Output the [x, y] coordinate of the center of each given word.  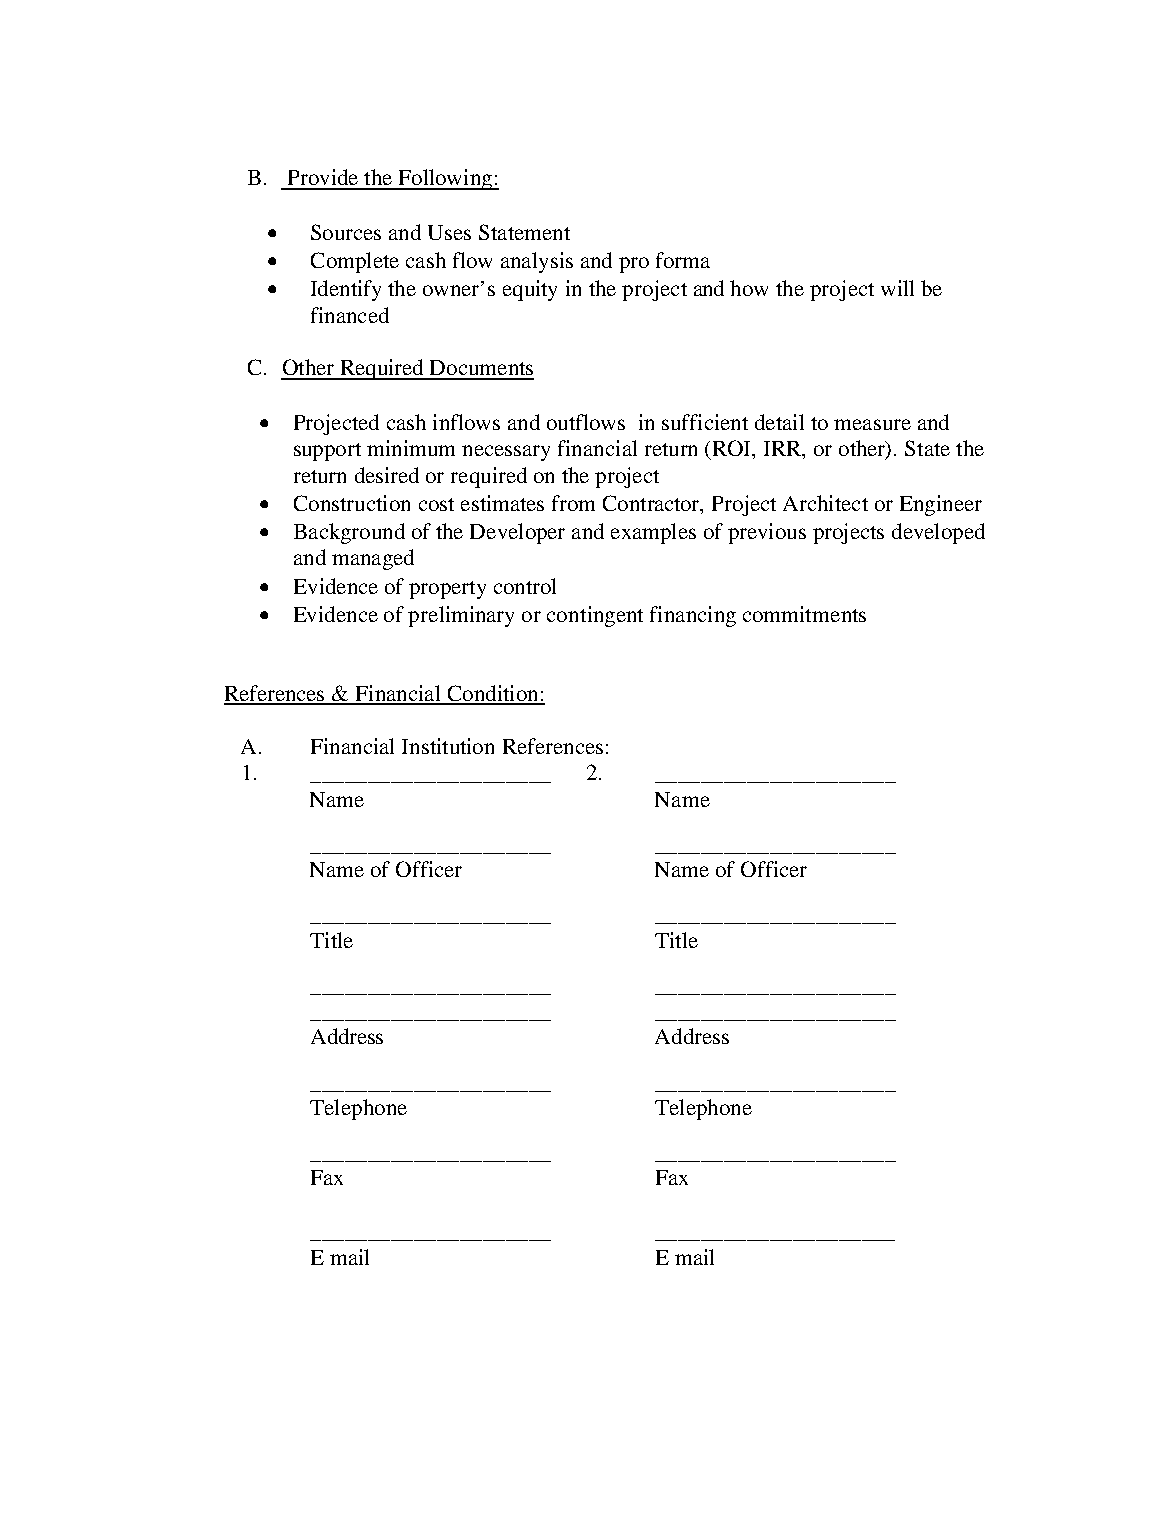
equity [530, 290]
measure [872, 424]
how [749, 288]
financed [350, 315]
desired [387, 475]
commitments [804, 614]
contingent [595, 616]
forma [683, 260]
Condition [493, 694]
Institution [448, 746]
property [447, 590]
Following [445, 179]
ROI [733, 449]
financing [693, 616]
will [897, 288]
